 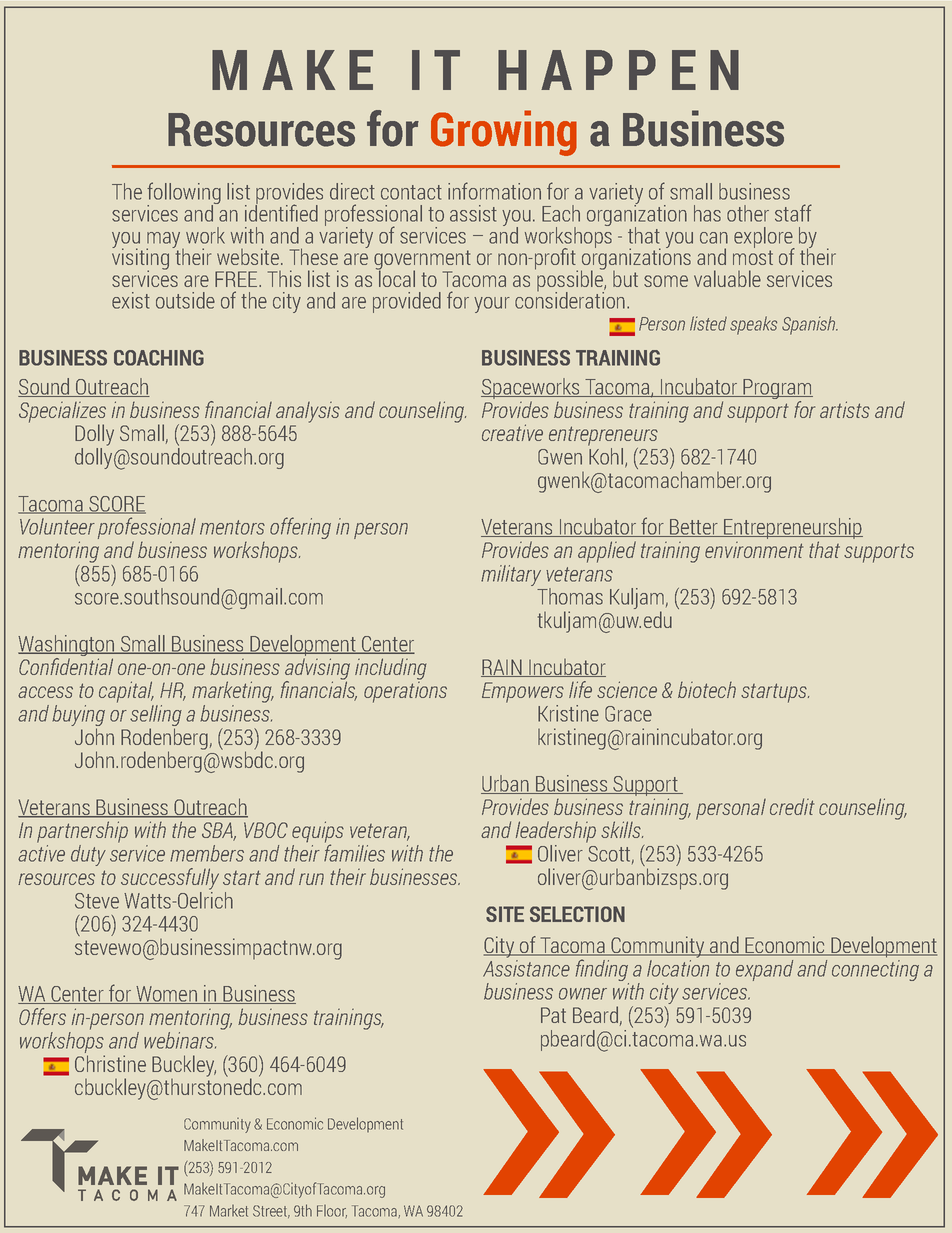 I want to click on including, so click(x=391, y=669).
